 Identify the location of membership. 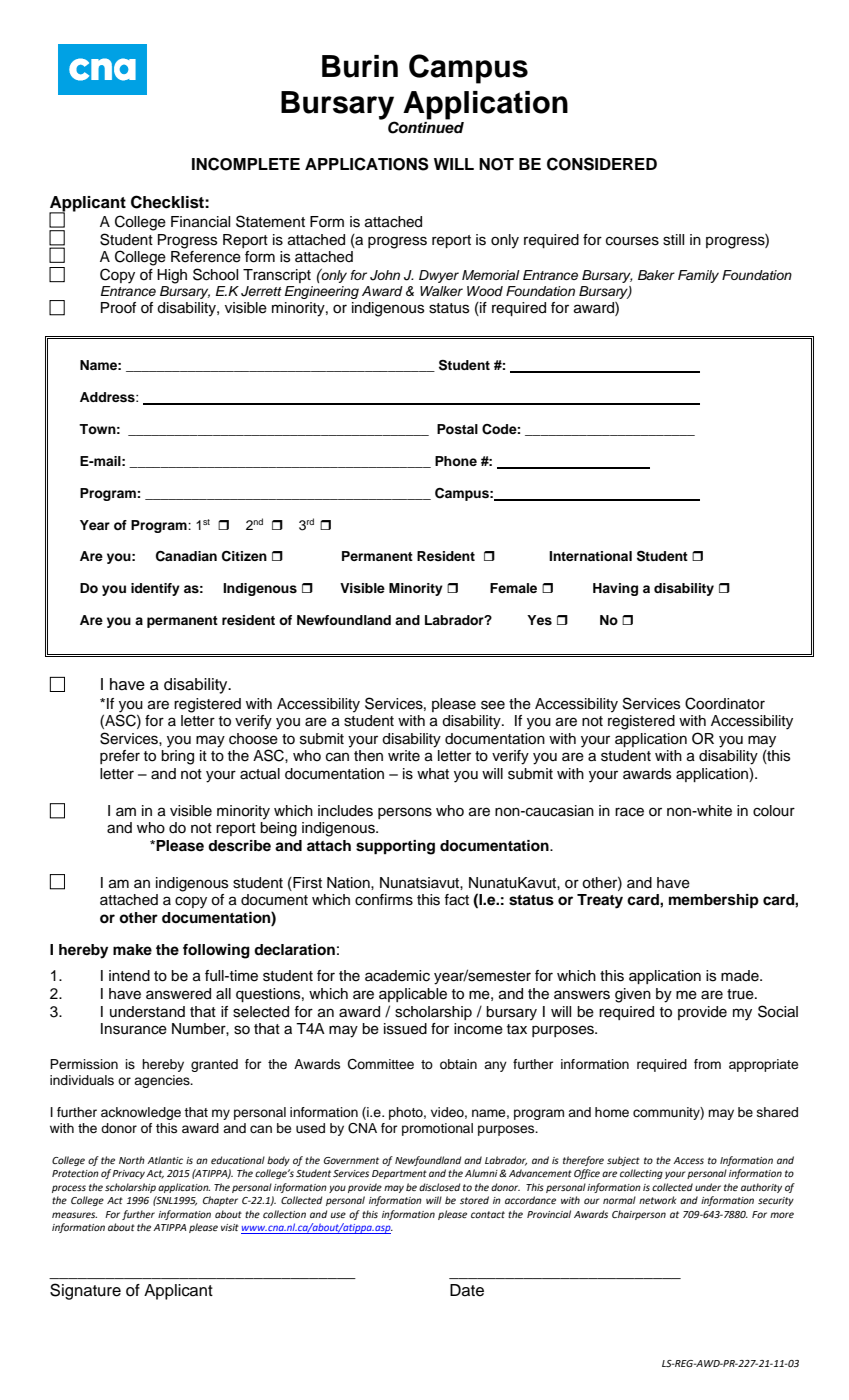
(714, 901).
